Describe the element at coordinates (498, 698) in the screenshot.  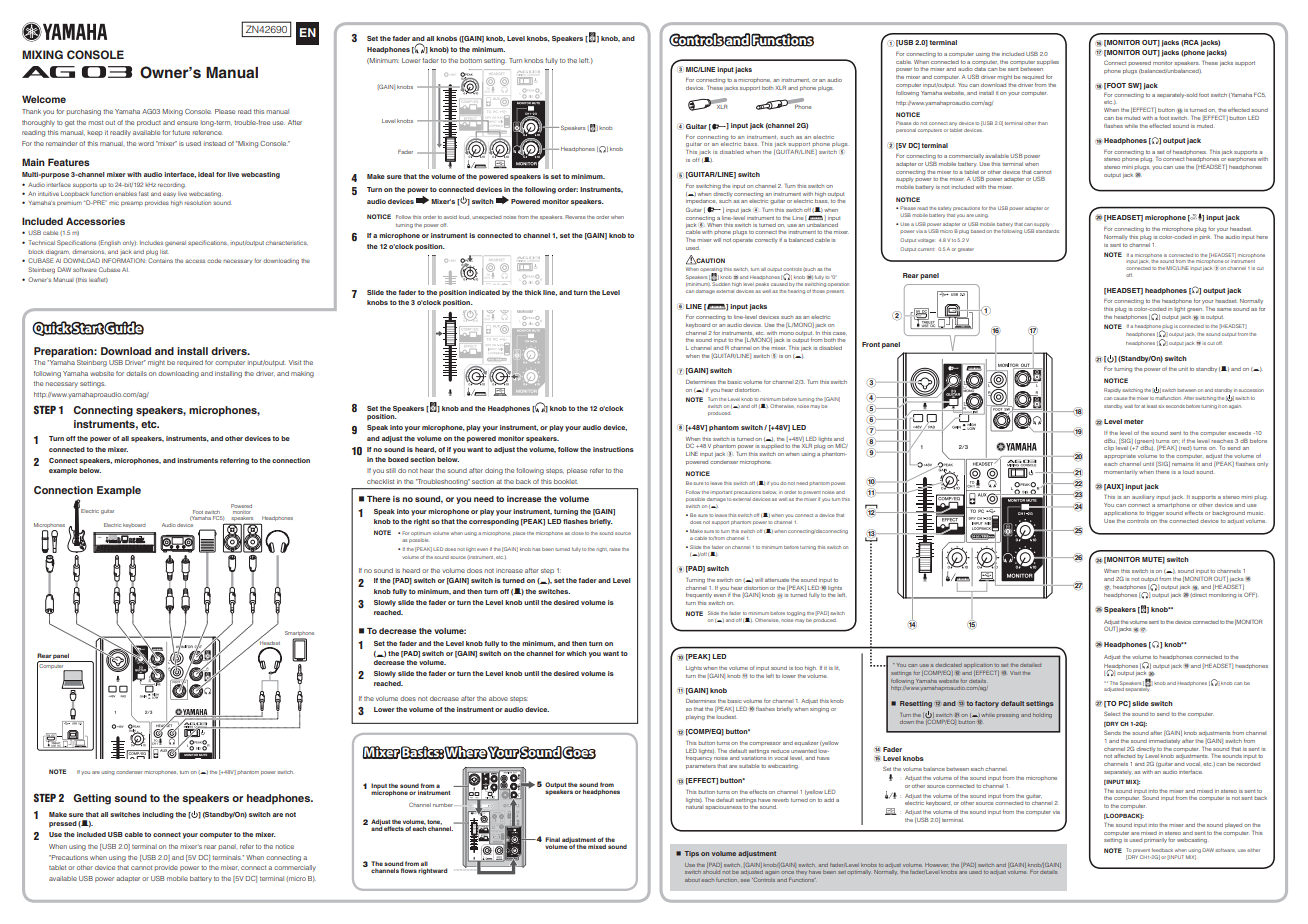
I see `above` at that location.
